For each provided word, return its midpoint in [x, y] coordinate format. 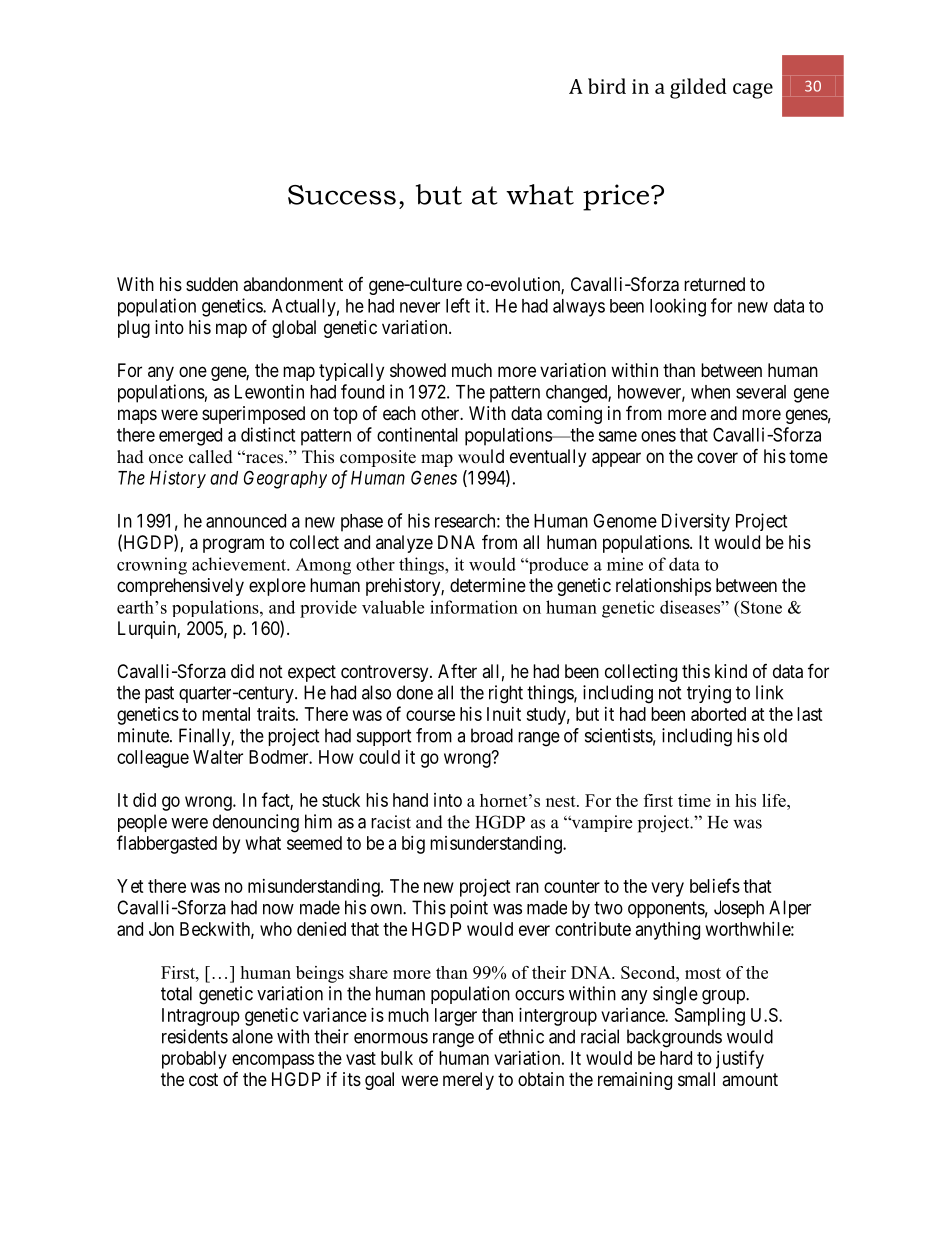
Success [342, 195]
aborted [718, 714]
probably [194, 1060]
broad [492, 735]
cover [717, 457]
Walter [218, 757]
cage [753, 91]
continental [417, 434]
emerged [190, 437]
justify [740, 1059]
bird [607, 86]
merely [468, 1081]
